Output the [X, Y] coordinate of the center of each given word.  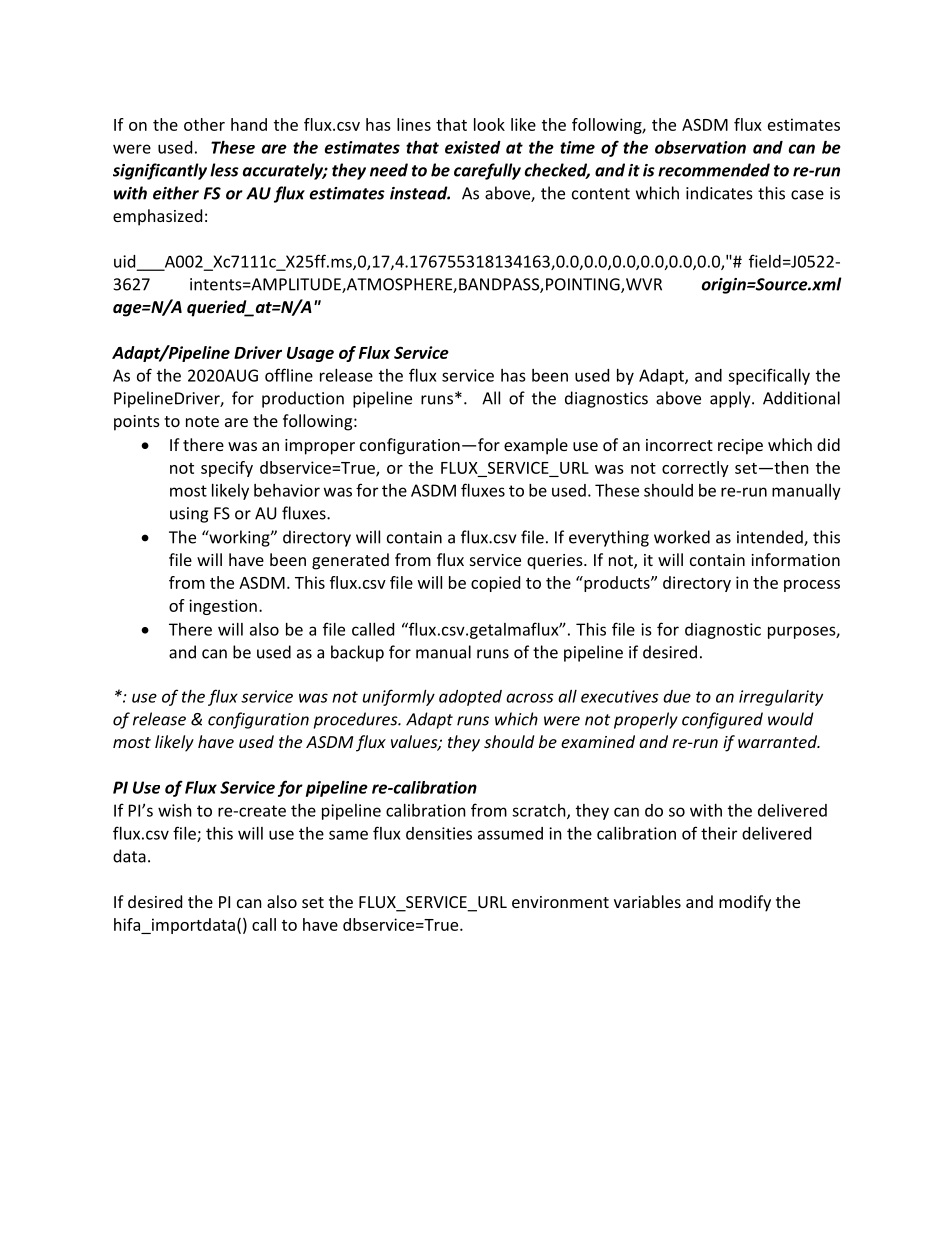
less [224, 170]
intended [771, 538]
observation [700, 147]
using [189, 515]
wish [175, 810]
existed [473, 147]
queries [556, 562]
